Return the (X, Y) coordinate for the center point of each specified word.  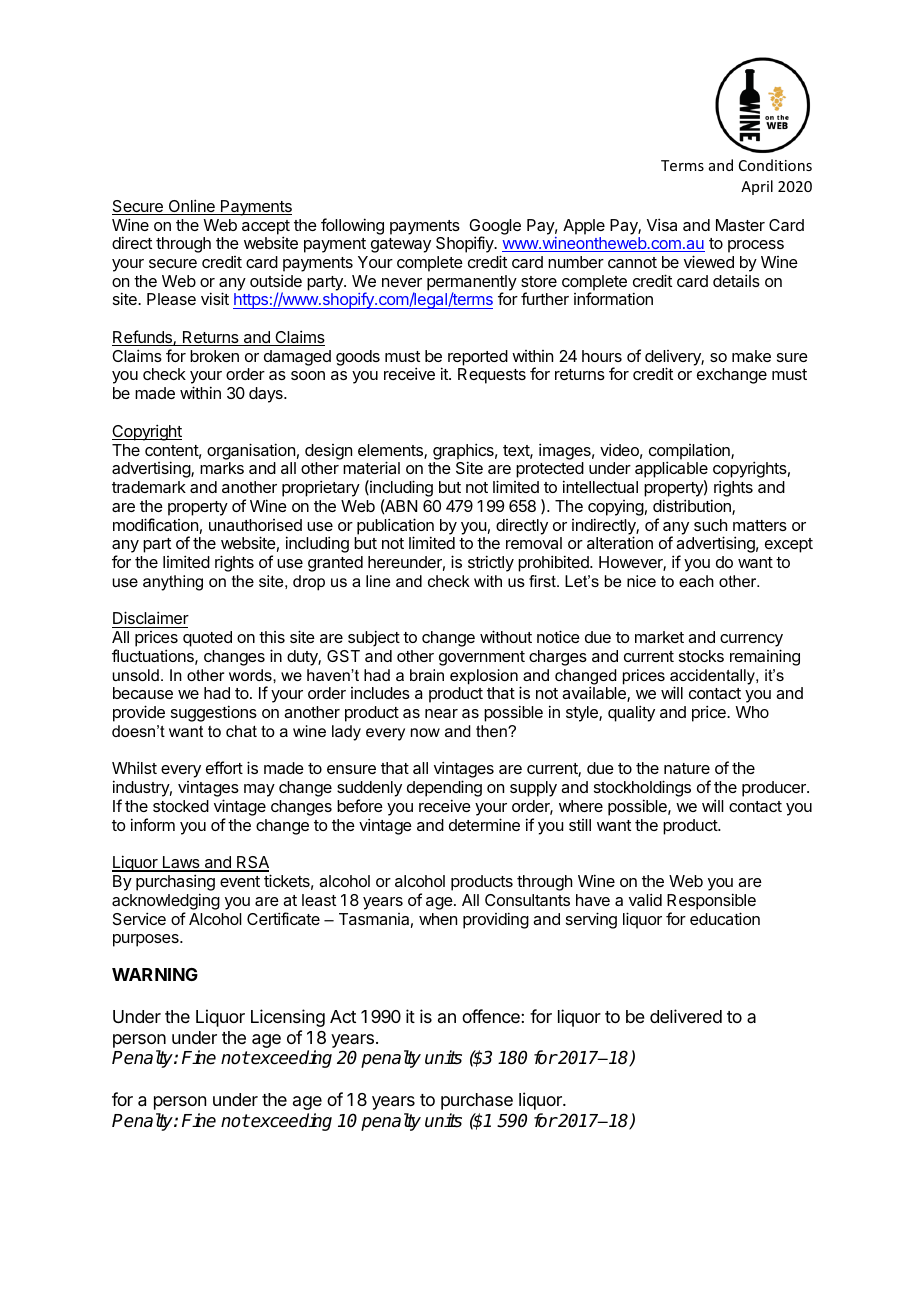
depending (444, 790)
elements (391, 451)
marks (222, 468)
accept (266, 228)
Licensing (288, 1018)
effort (224, 767)
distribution (693, 507)
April (757, 187)
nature (687, 768)
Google (495, 228)
